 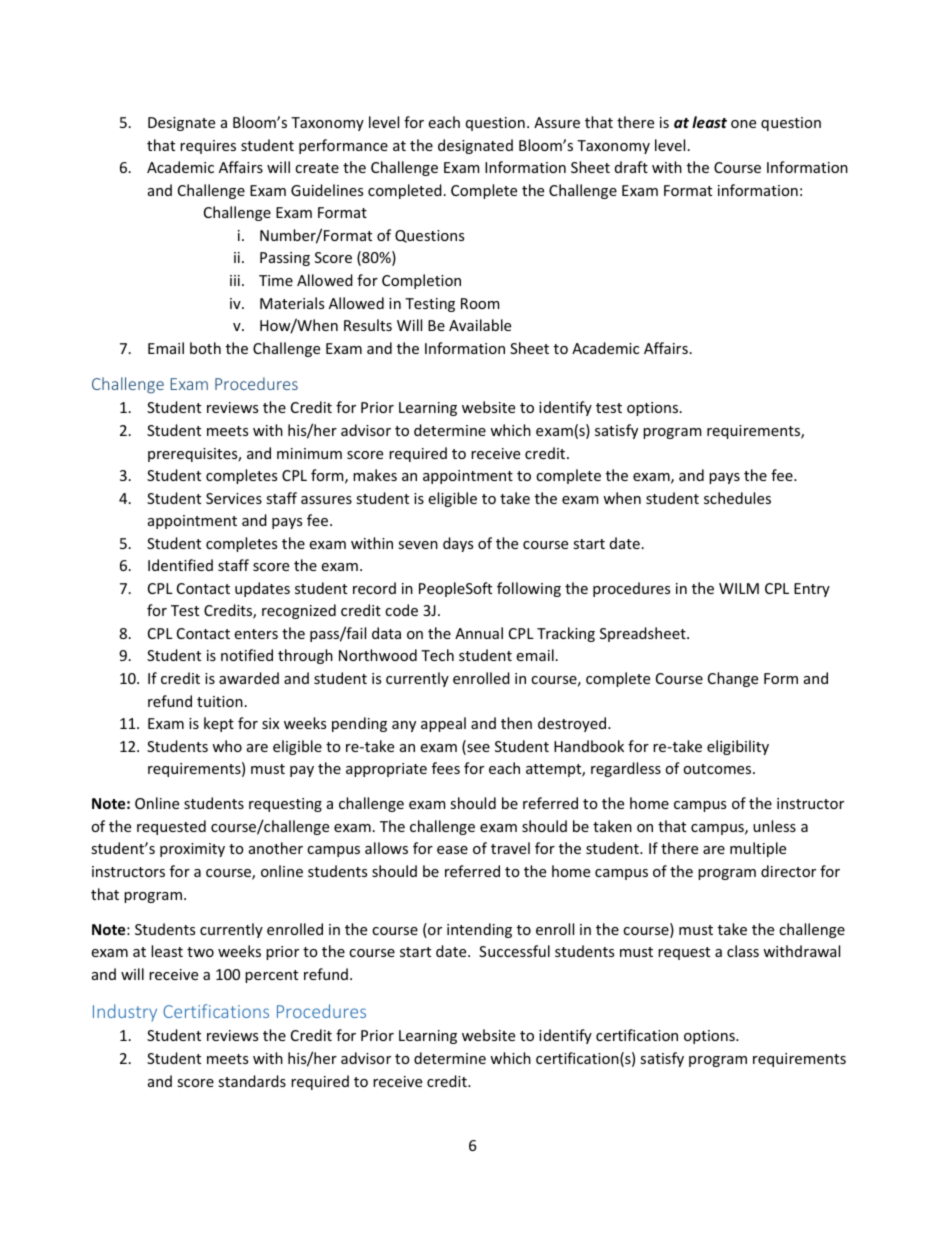 I want to click on Entry, so click(x=812, y=590).
